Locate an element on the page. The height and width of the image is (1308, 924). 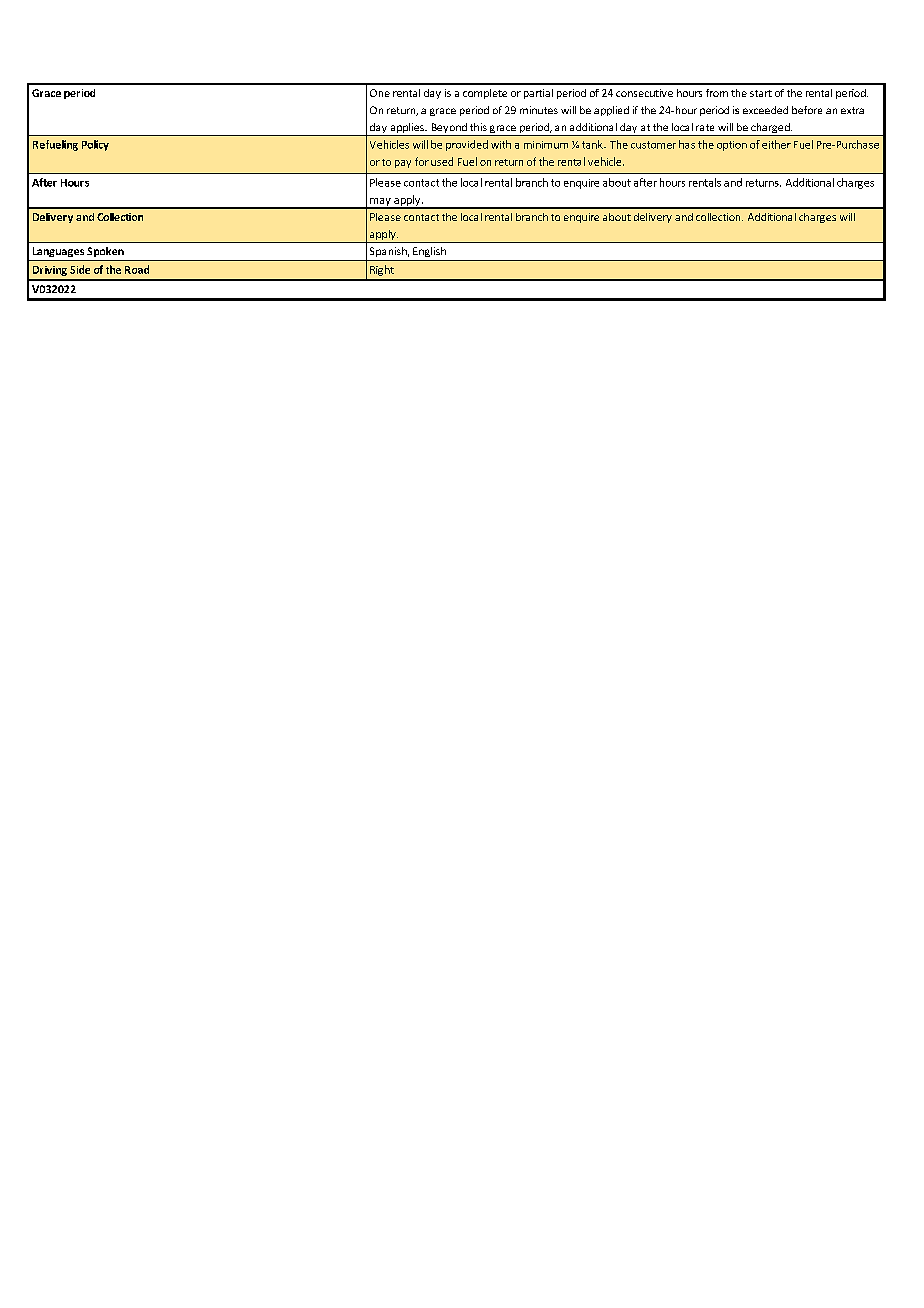
complete is located at coordinates (485, 94).
